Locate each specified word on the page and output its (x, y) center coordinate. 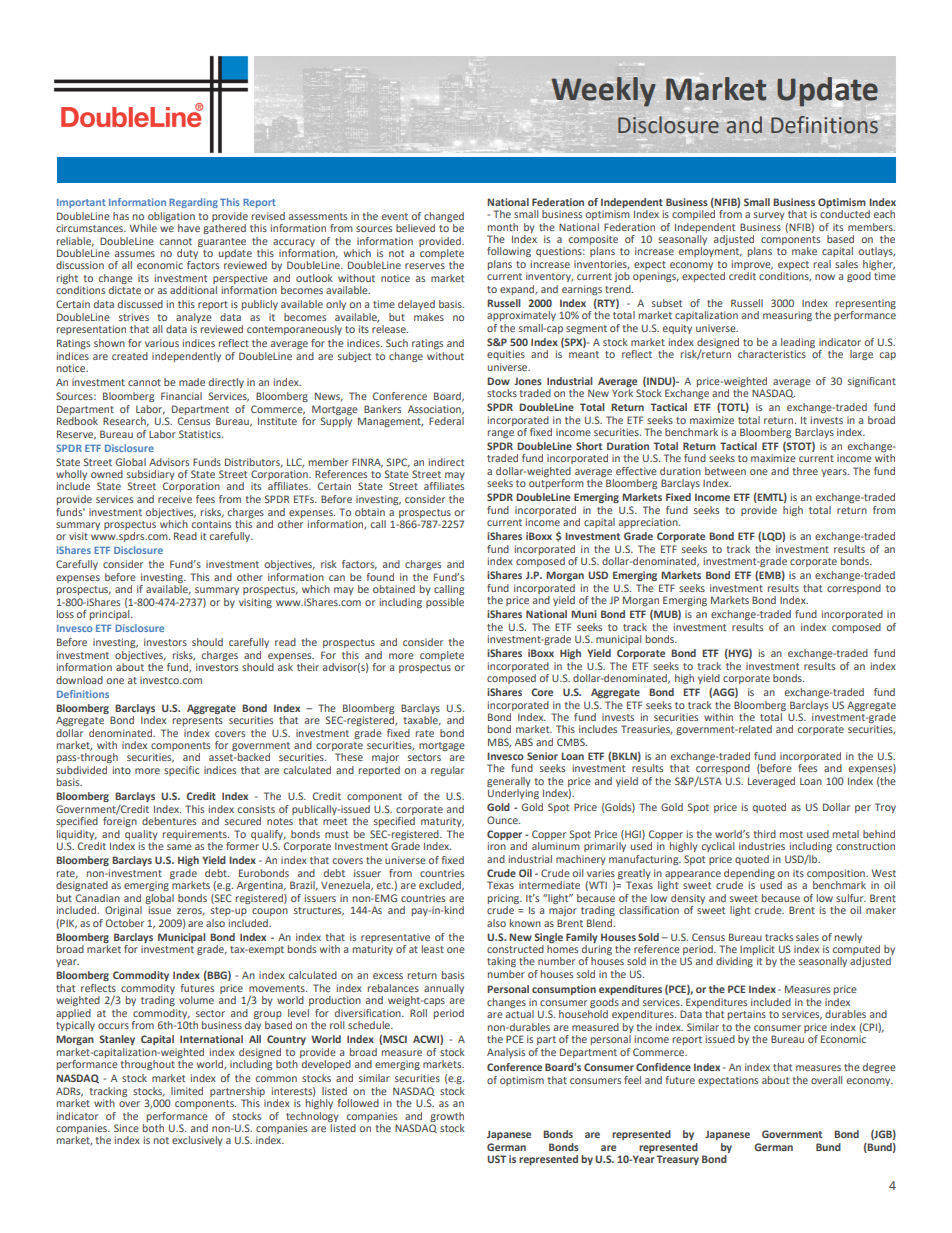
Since (126, 1128)
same (179, 847)
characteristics (772, 354)
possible (445, 603)
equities (506, 355)
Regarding (193, 203)
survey (769, 216)
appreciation (649, 523)
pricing (505, 899)
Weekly (604, 92)
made (192, 382)
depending (749, 874)
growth (447, 1117)
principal (111, 615)
